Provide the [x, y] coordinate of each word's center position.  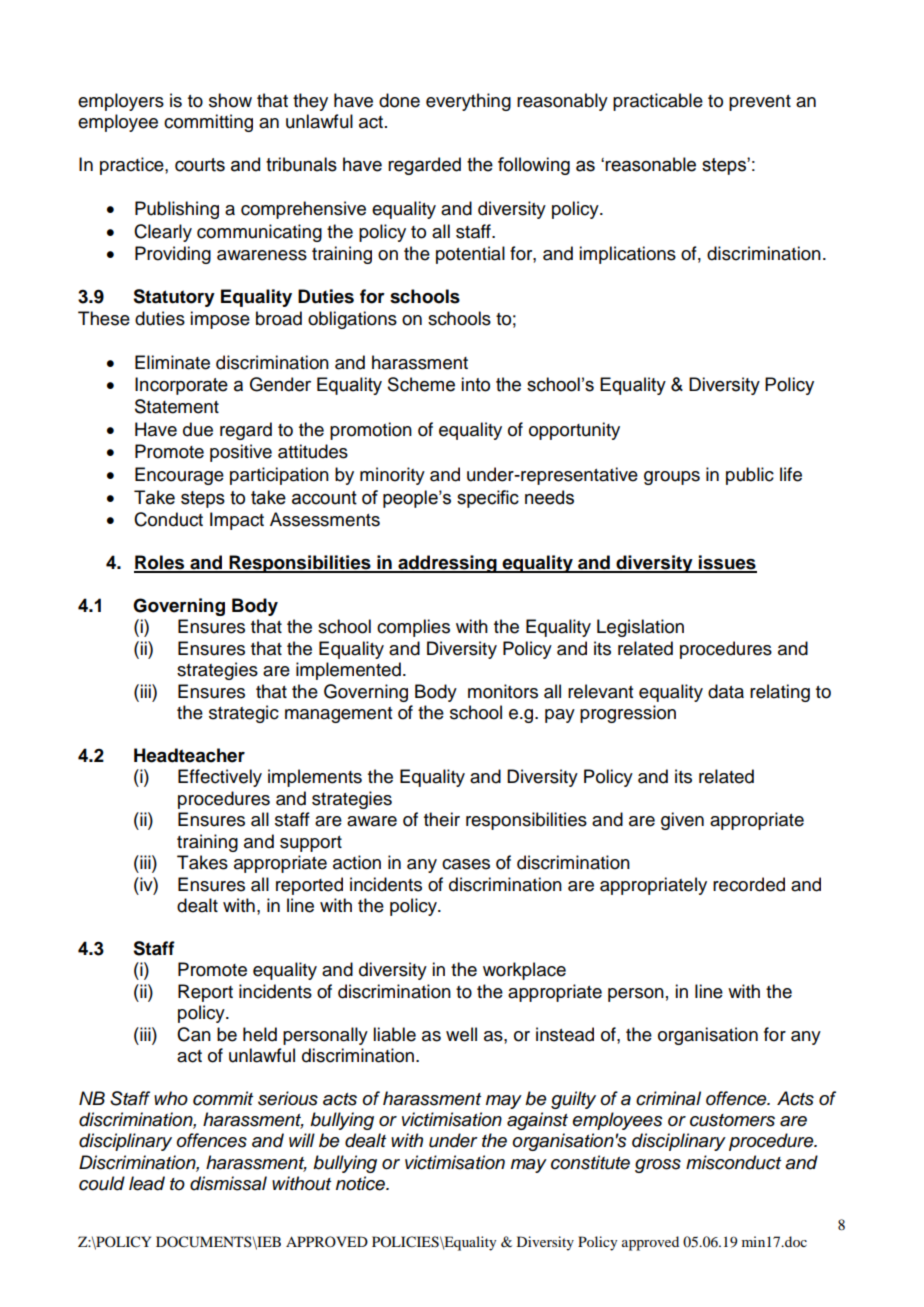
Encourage [179, 476]
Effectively [220, 778]
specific [488, 499]
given [682, 821]
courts [200, 165]
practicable [658, 102]
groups [672, 478]
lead [147, 1183]
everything [468, 102]
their [442, 819]
